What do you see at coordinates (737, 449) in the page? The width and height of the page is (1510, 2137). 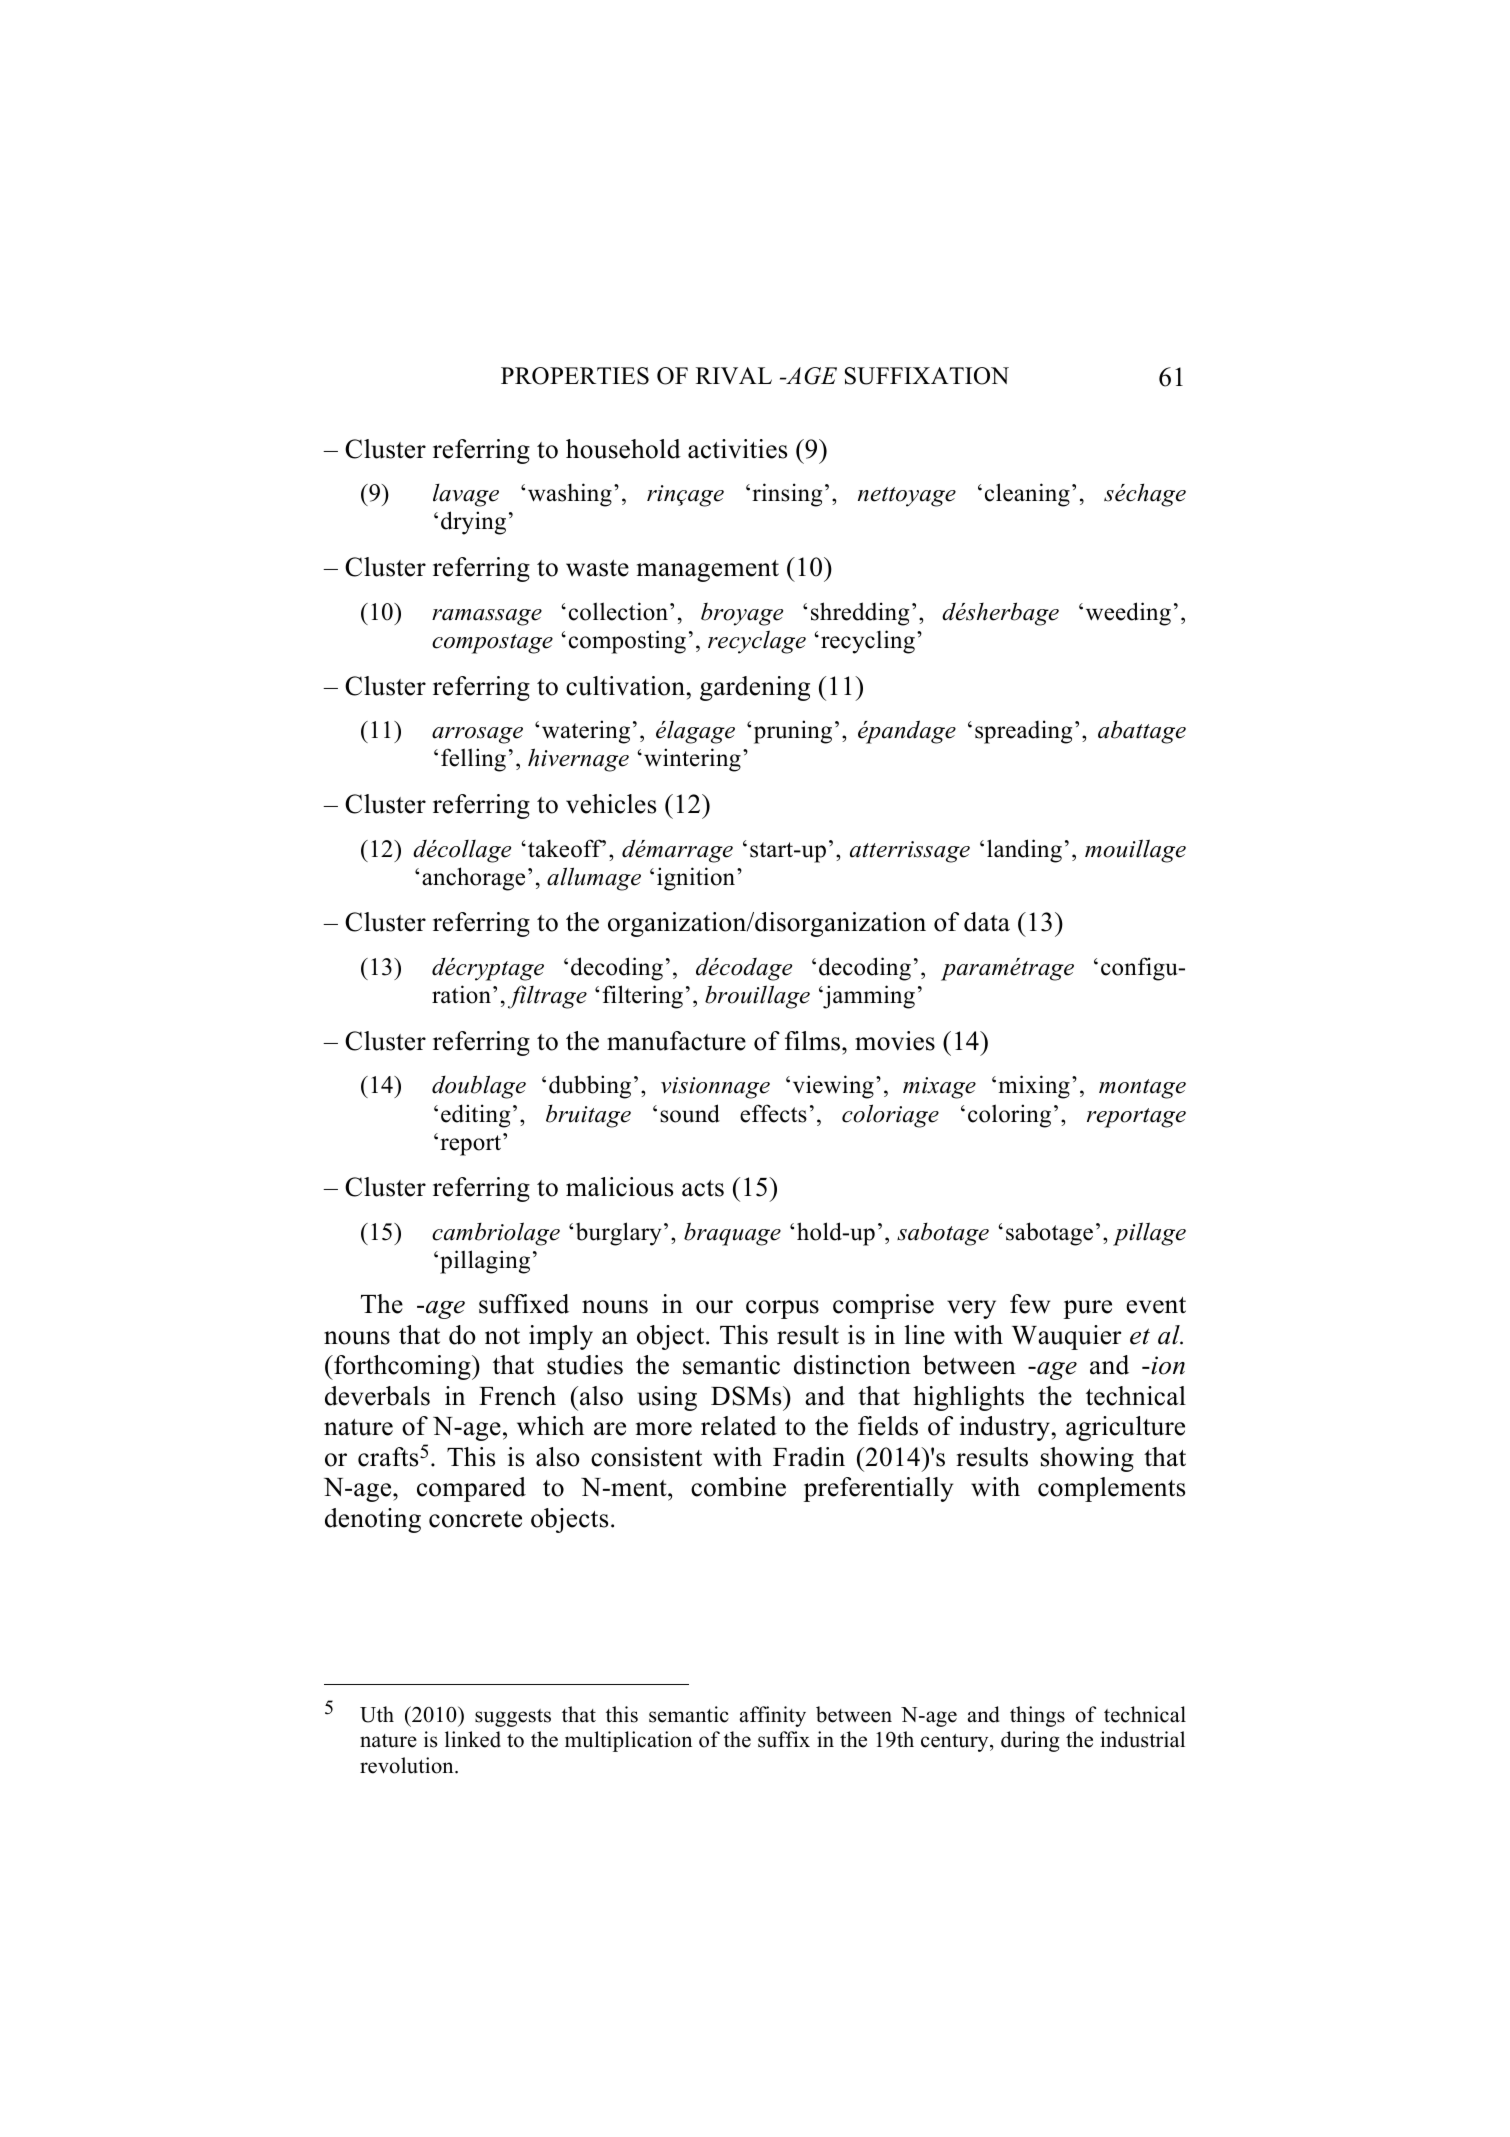 I see `activities` at bounding box center [737, 449].
